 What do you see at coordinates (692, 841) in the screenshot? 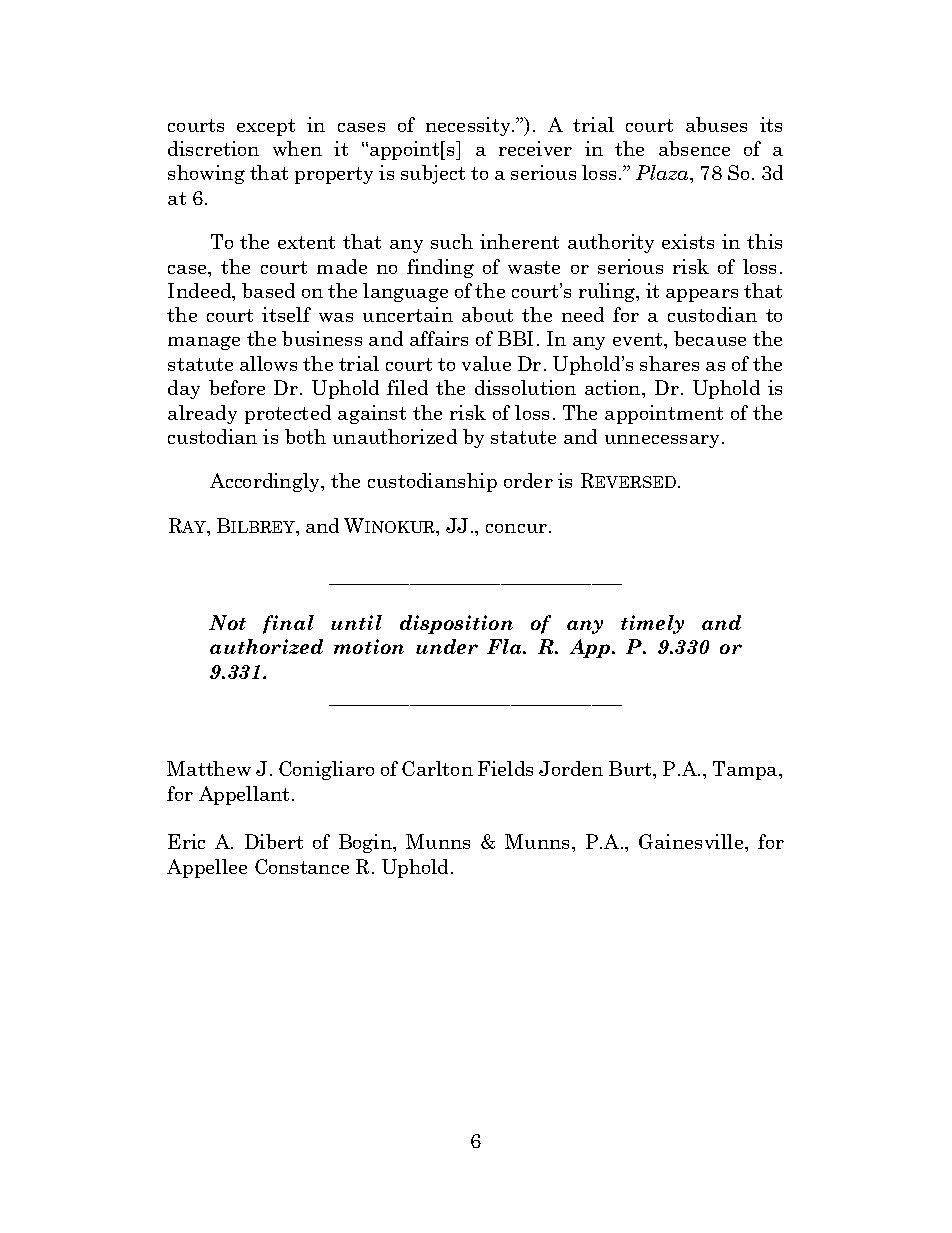
I see `Gainesville` at bounding box center [692, 841].
